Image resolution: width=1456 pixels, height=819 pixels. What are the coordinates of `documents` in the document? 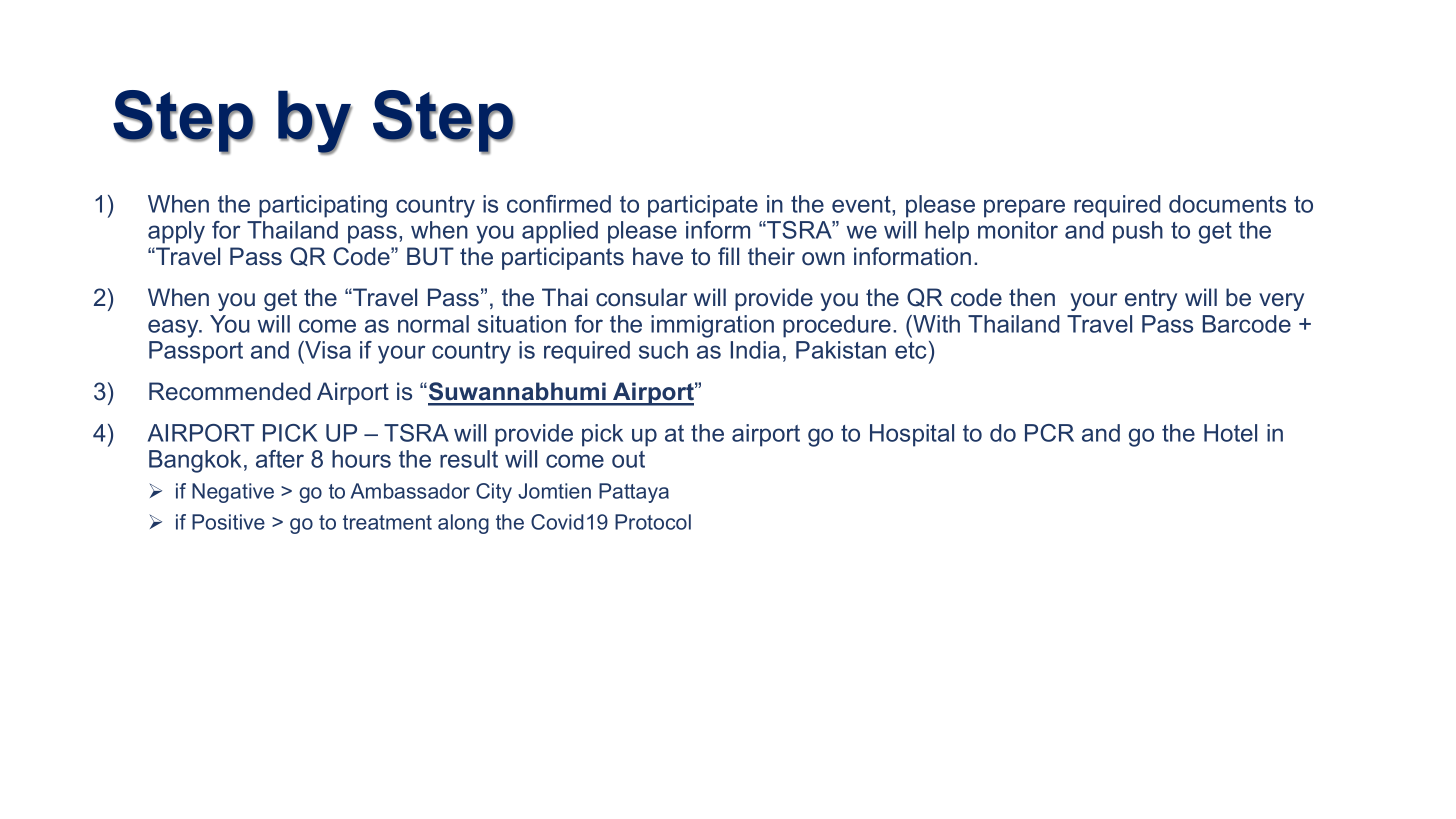 It's located at (1227, 204).
